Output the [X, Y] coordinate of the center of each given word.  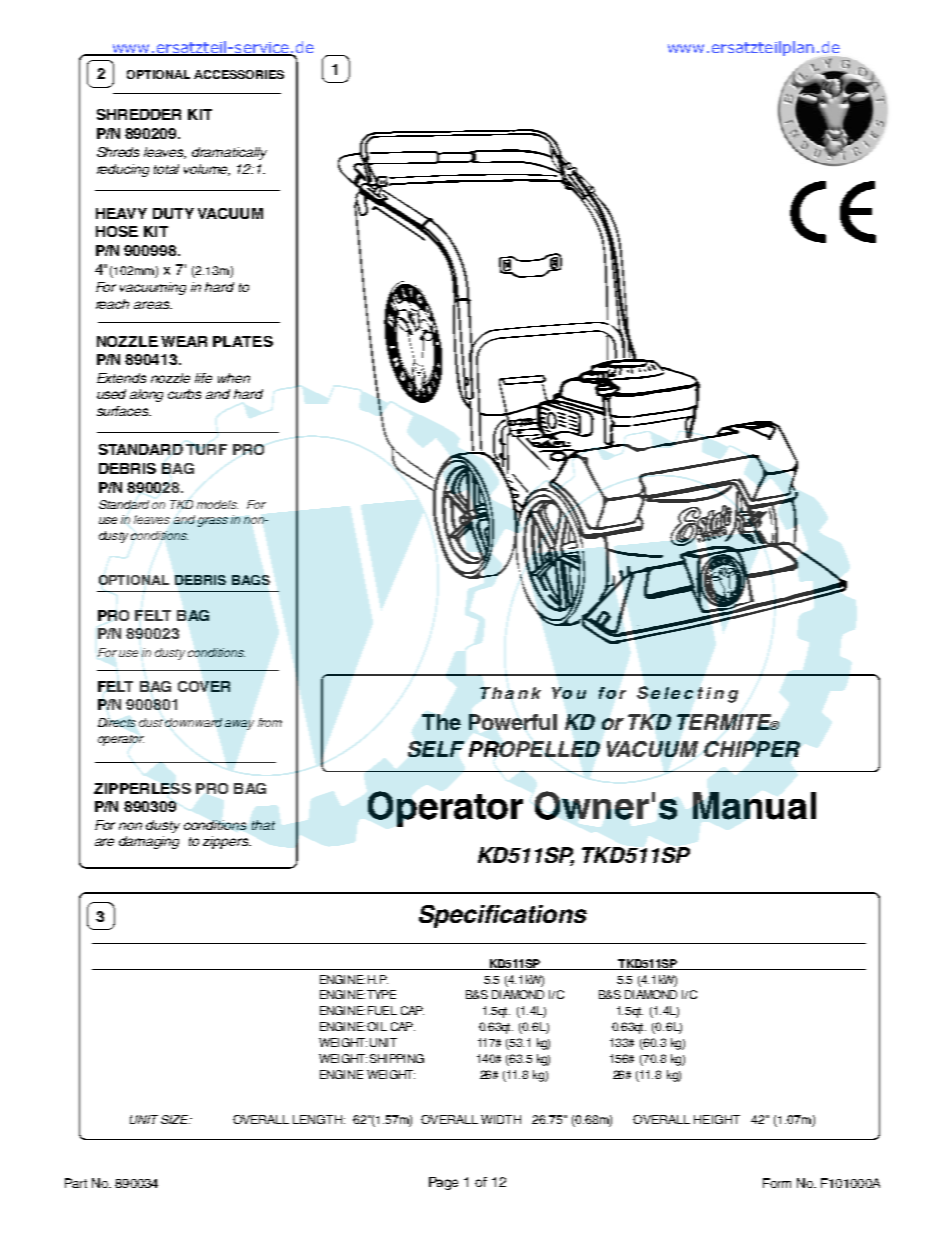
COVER [204, 686]
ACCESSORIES [239, 74]
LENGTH [319, 1119]
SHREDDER [139, 114]
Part [76, 1183]
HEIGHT [717, 1119]
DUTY [173, 213]
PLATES [243, 341]
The [441, 722]
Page [443, 1183]
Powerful [513, 722]
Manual [754, 806]
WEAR [184, 341]
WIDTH [501, 1119]
